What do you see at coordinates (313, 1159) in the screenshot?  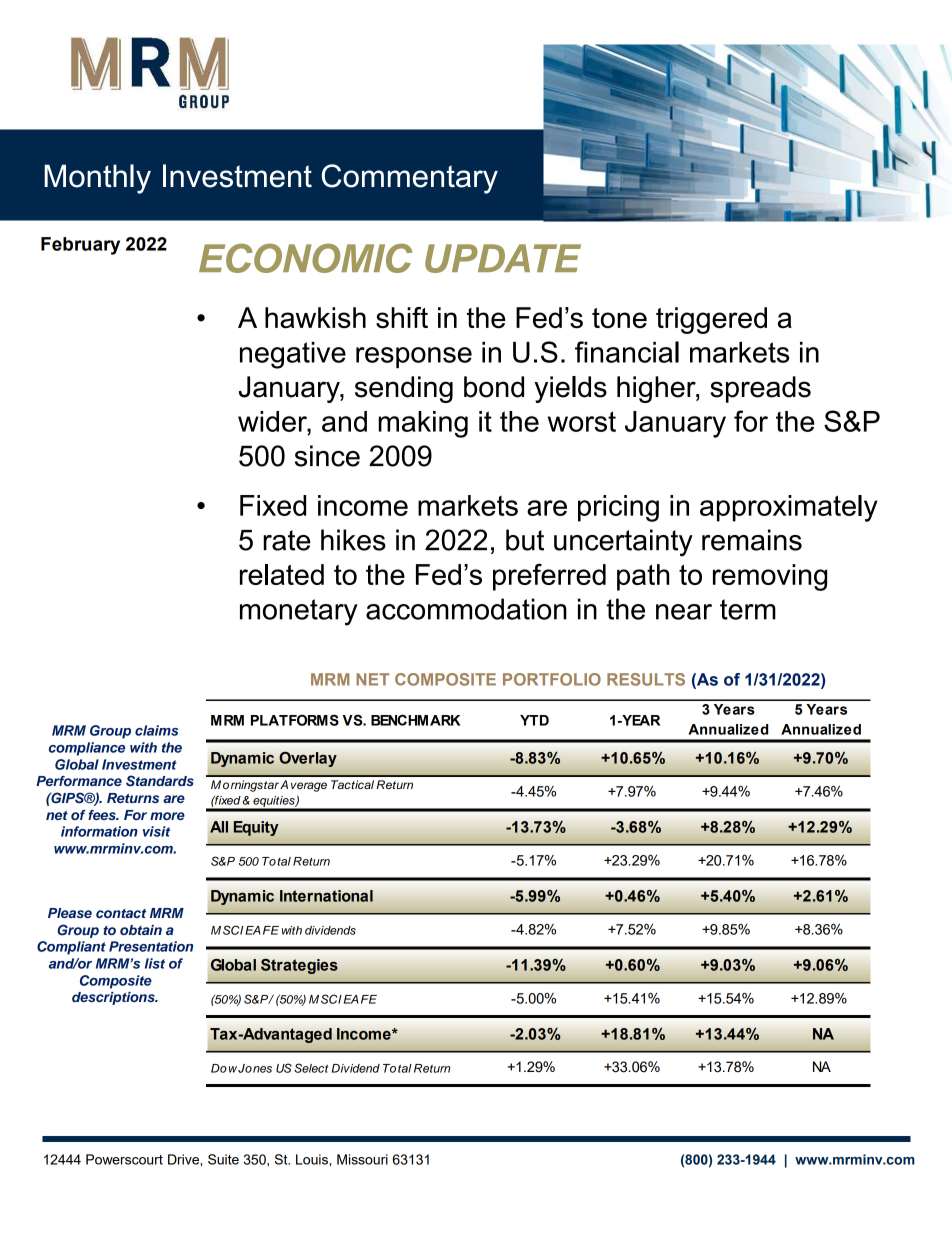 I see `Louis` at bounding box center [313, 1159].
